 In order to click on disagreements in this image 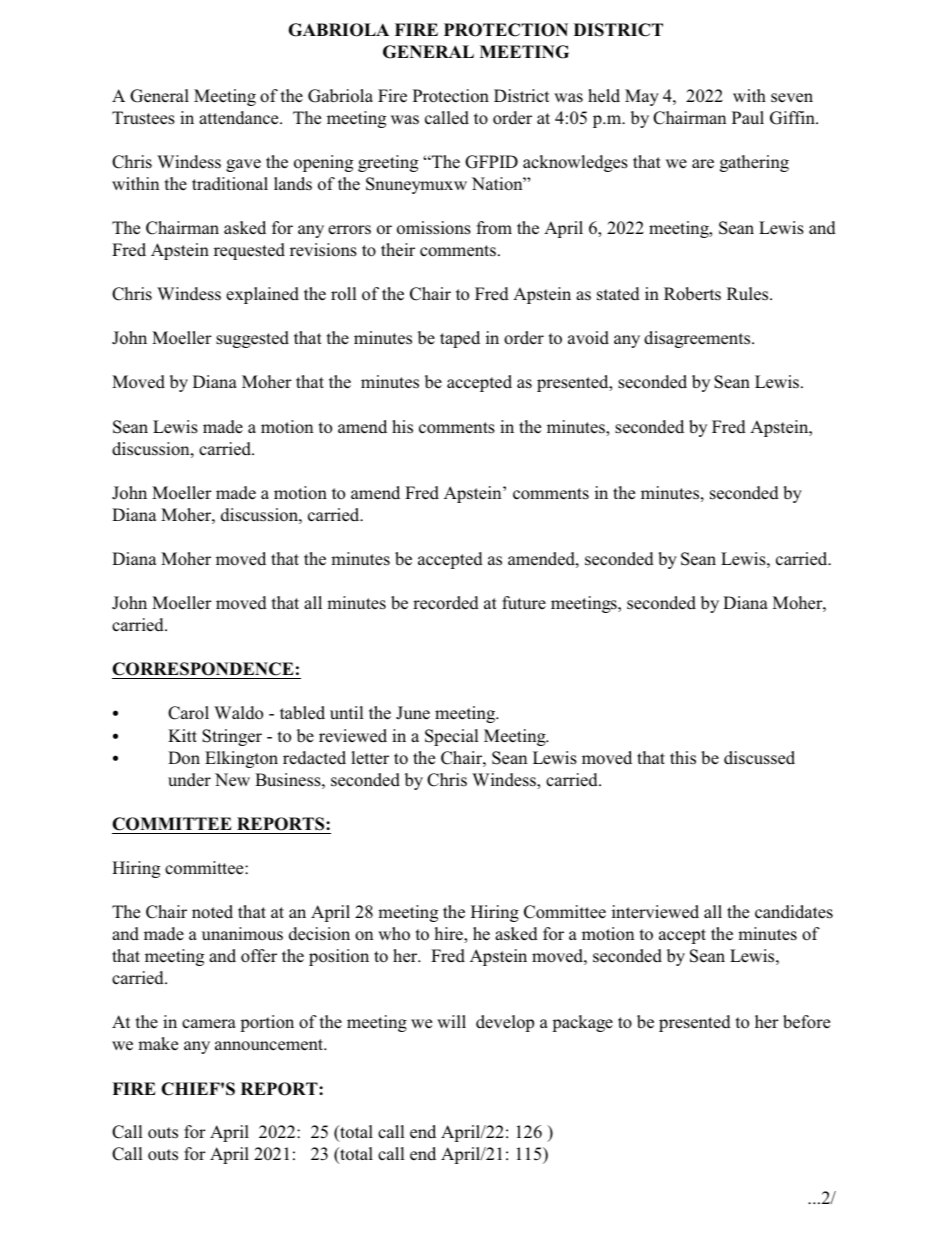, I will do `click(698, 339)`.
